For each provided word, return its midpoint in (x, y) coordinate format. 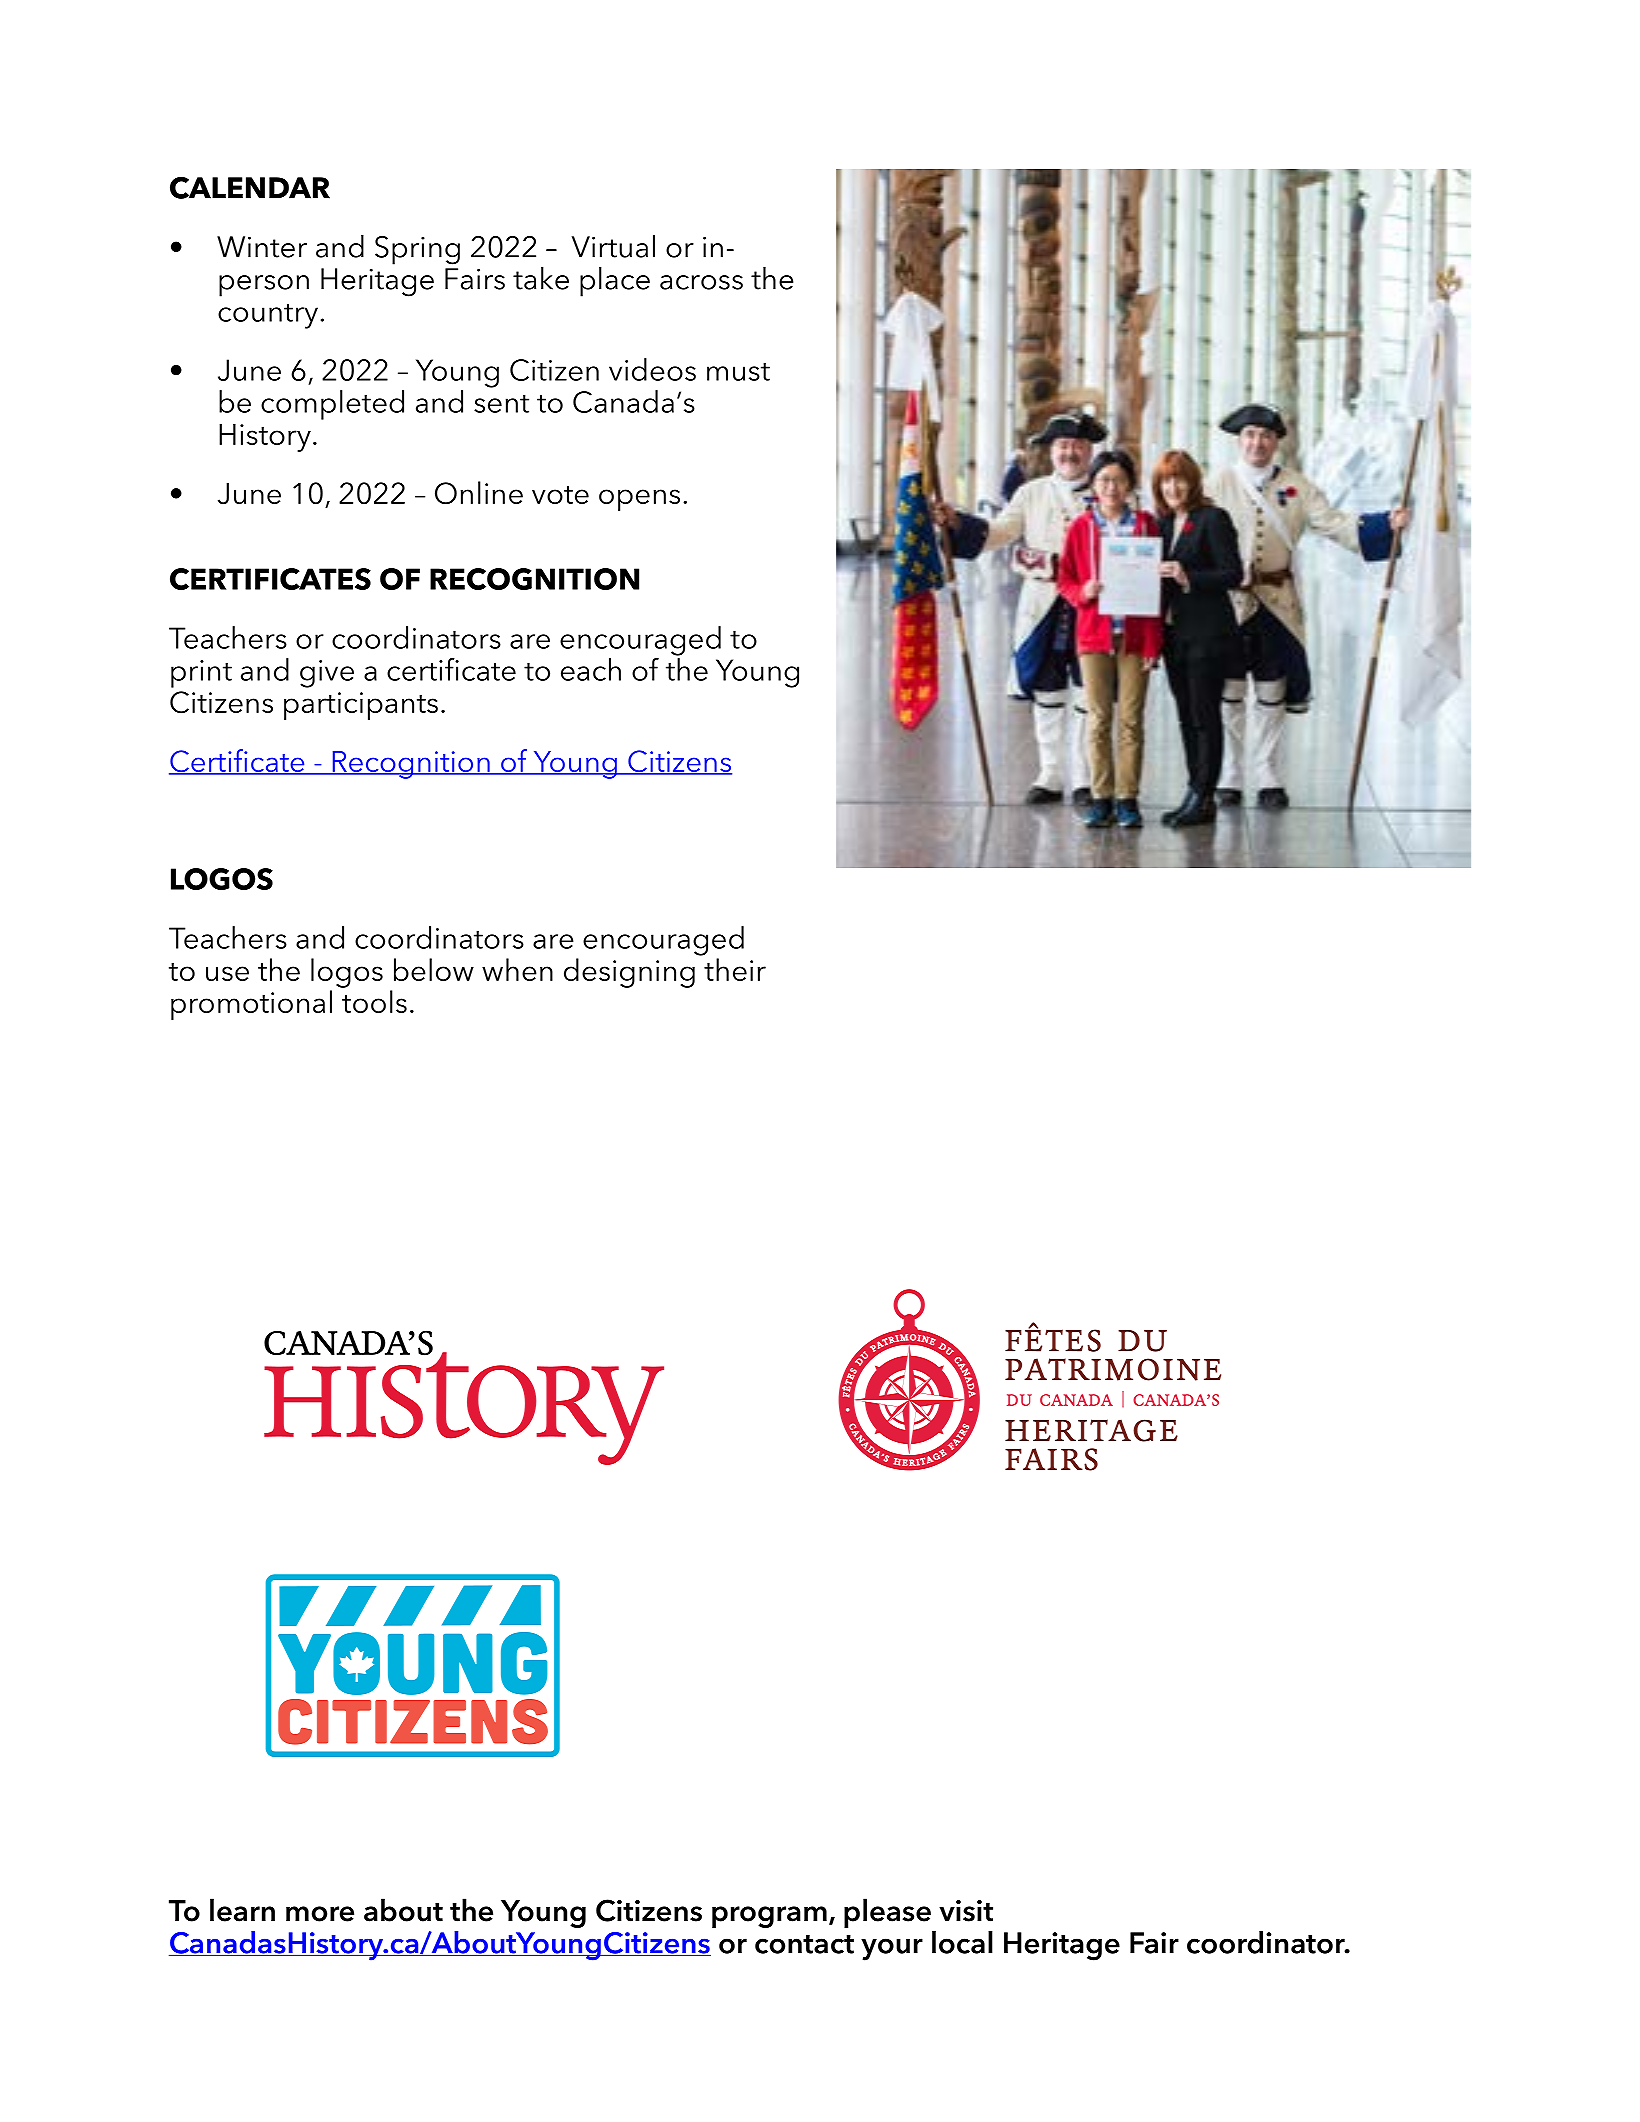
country (268, 316)
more (320, 1914)
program (769, 1917)
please (887, 1913)
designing (629, 973)
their (735, 969)
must (738, 372)
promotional (251, 1005)
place (615, 282)
